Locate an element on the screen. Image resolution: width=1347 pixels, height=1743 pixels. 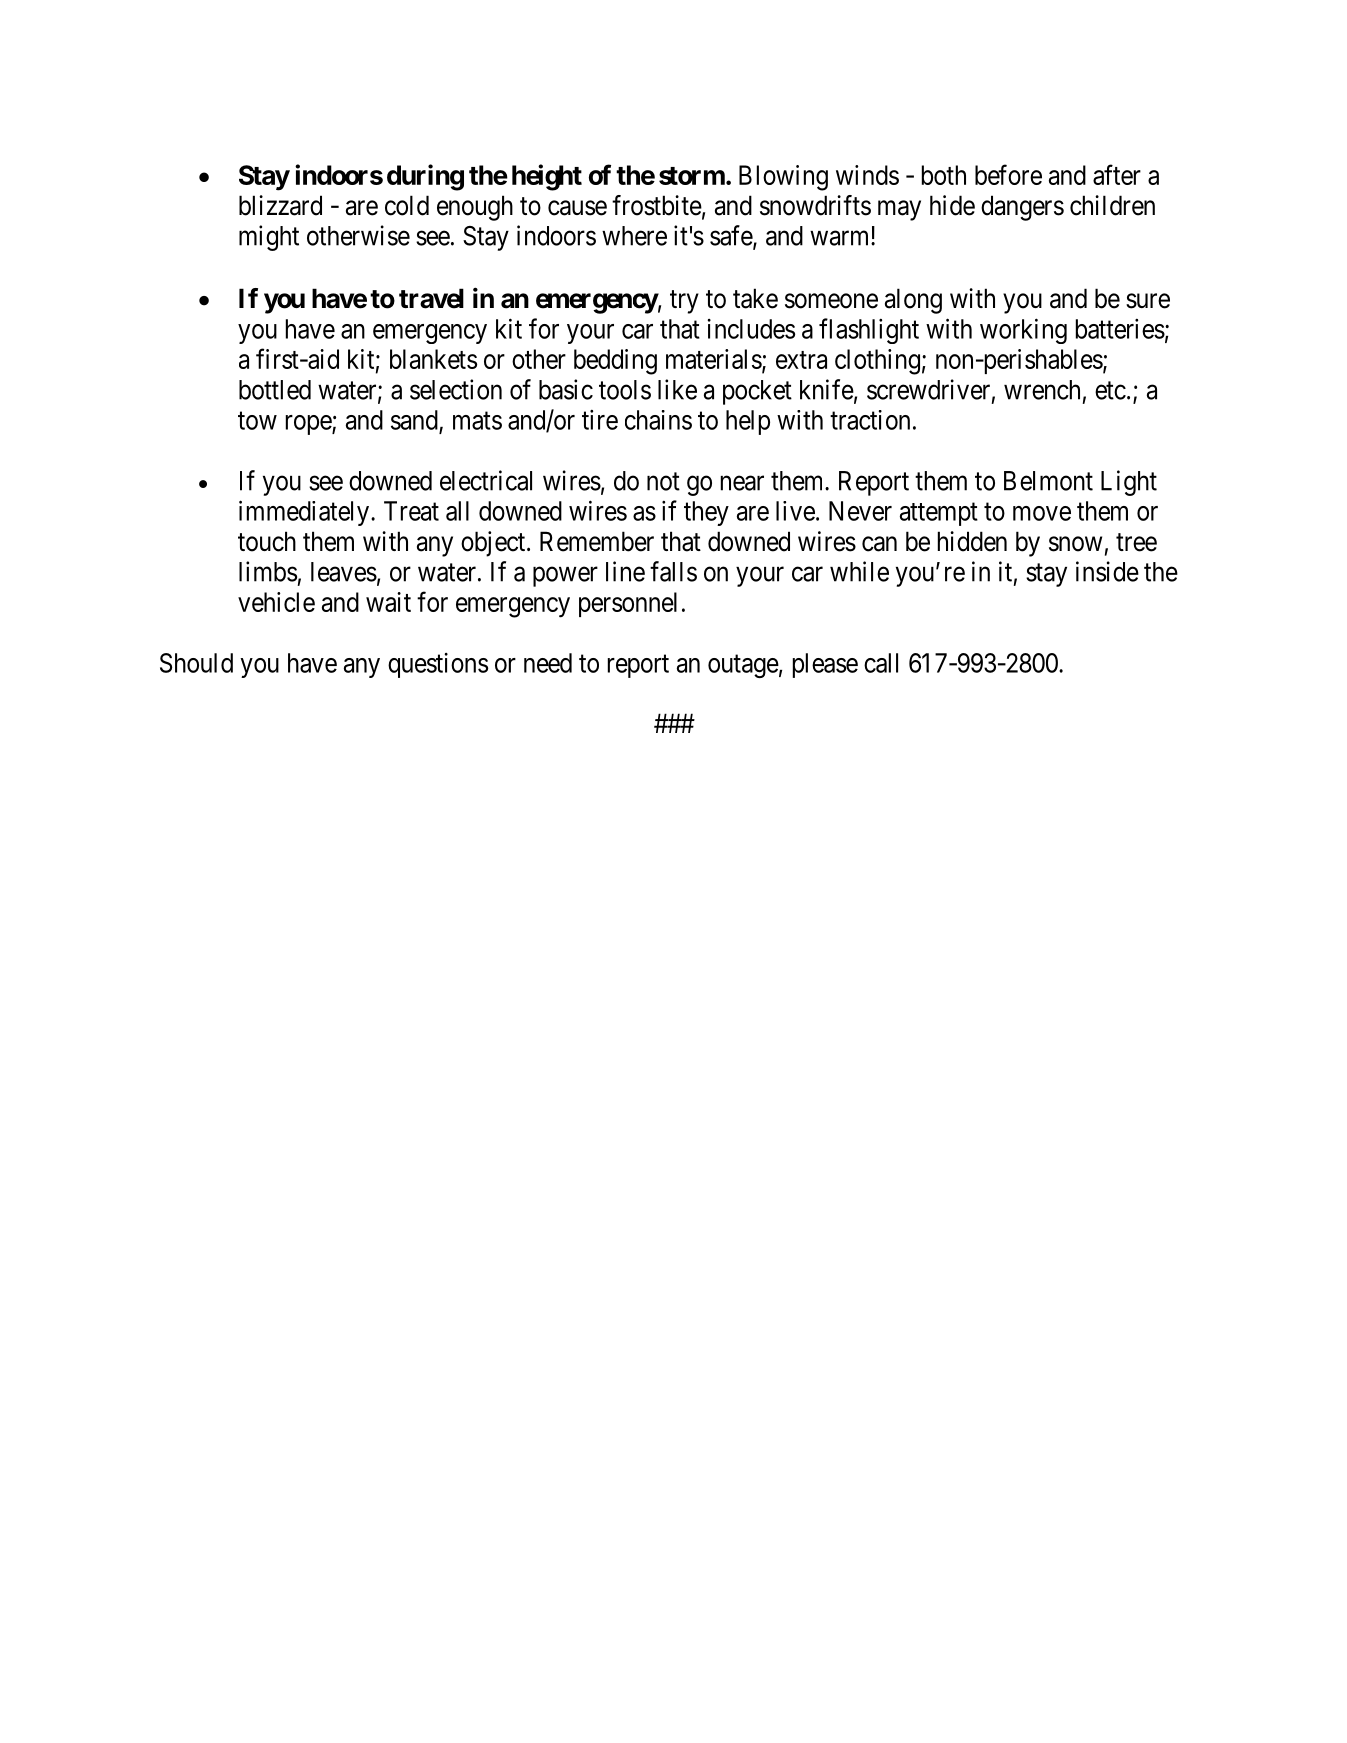
rope is located at coordinates (309, 425).
